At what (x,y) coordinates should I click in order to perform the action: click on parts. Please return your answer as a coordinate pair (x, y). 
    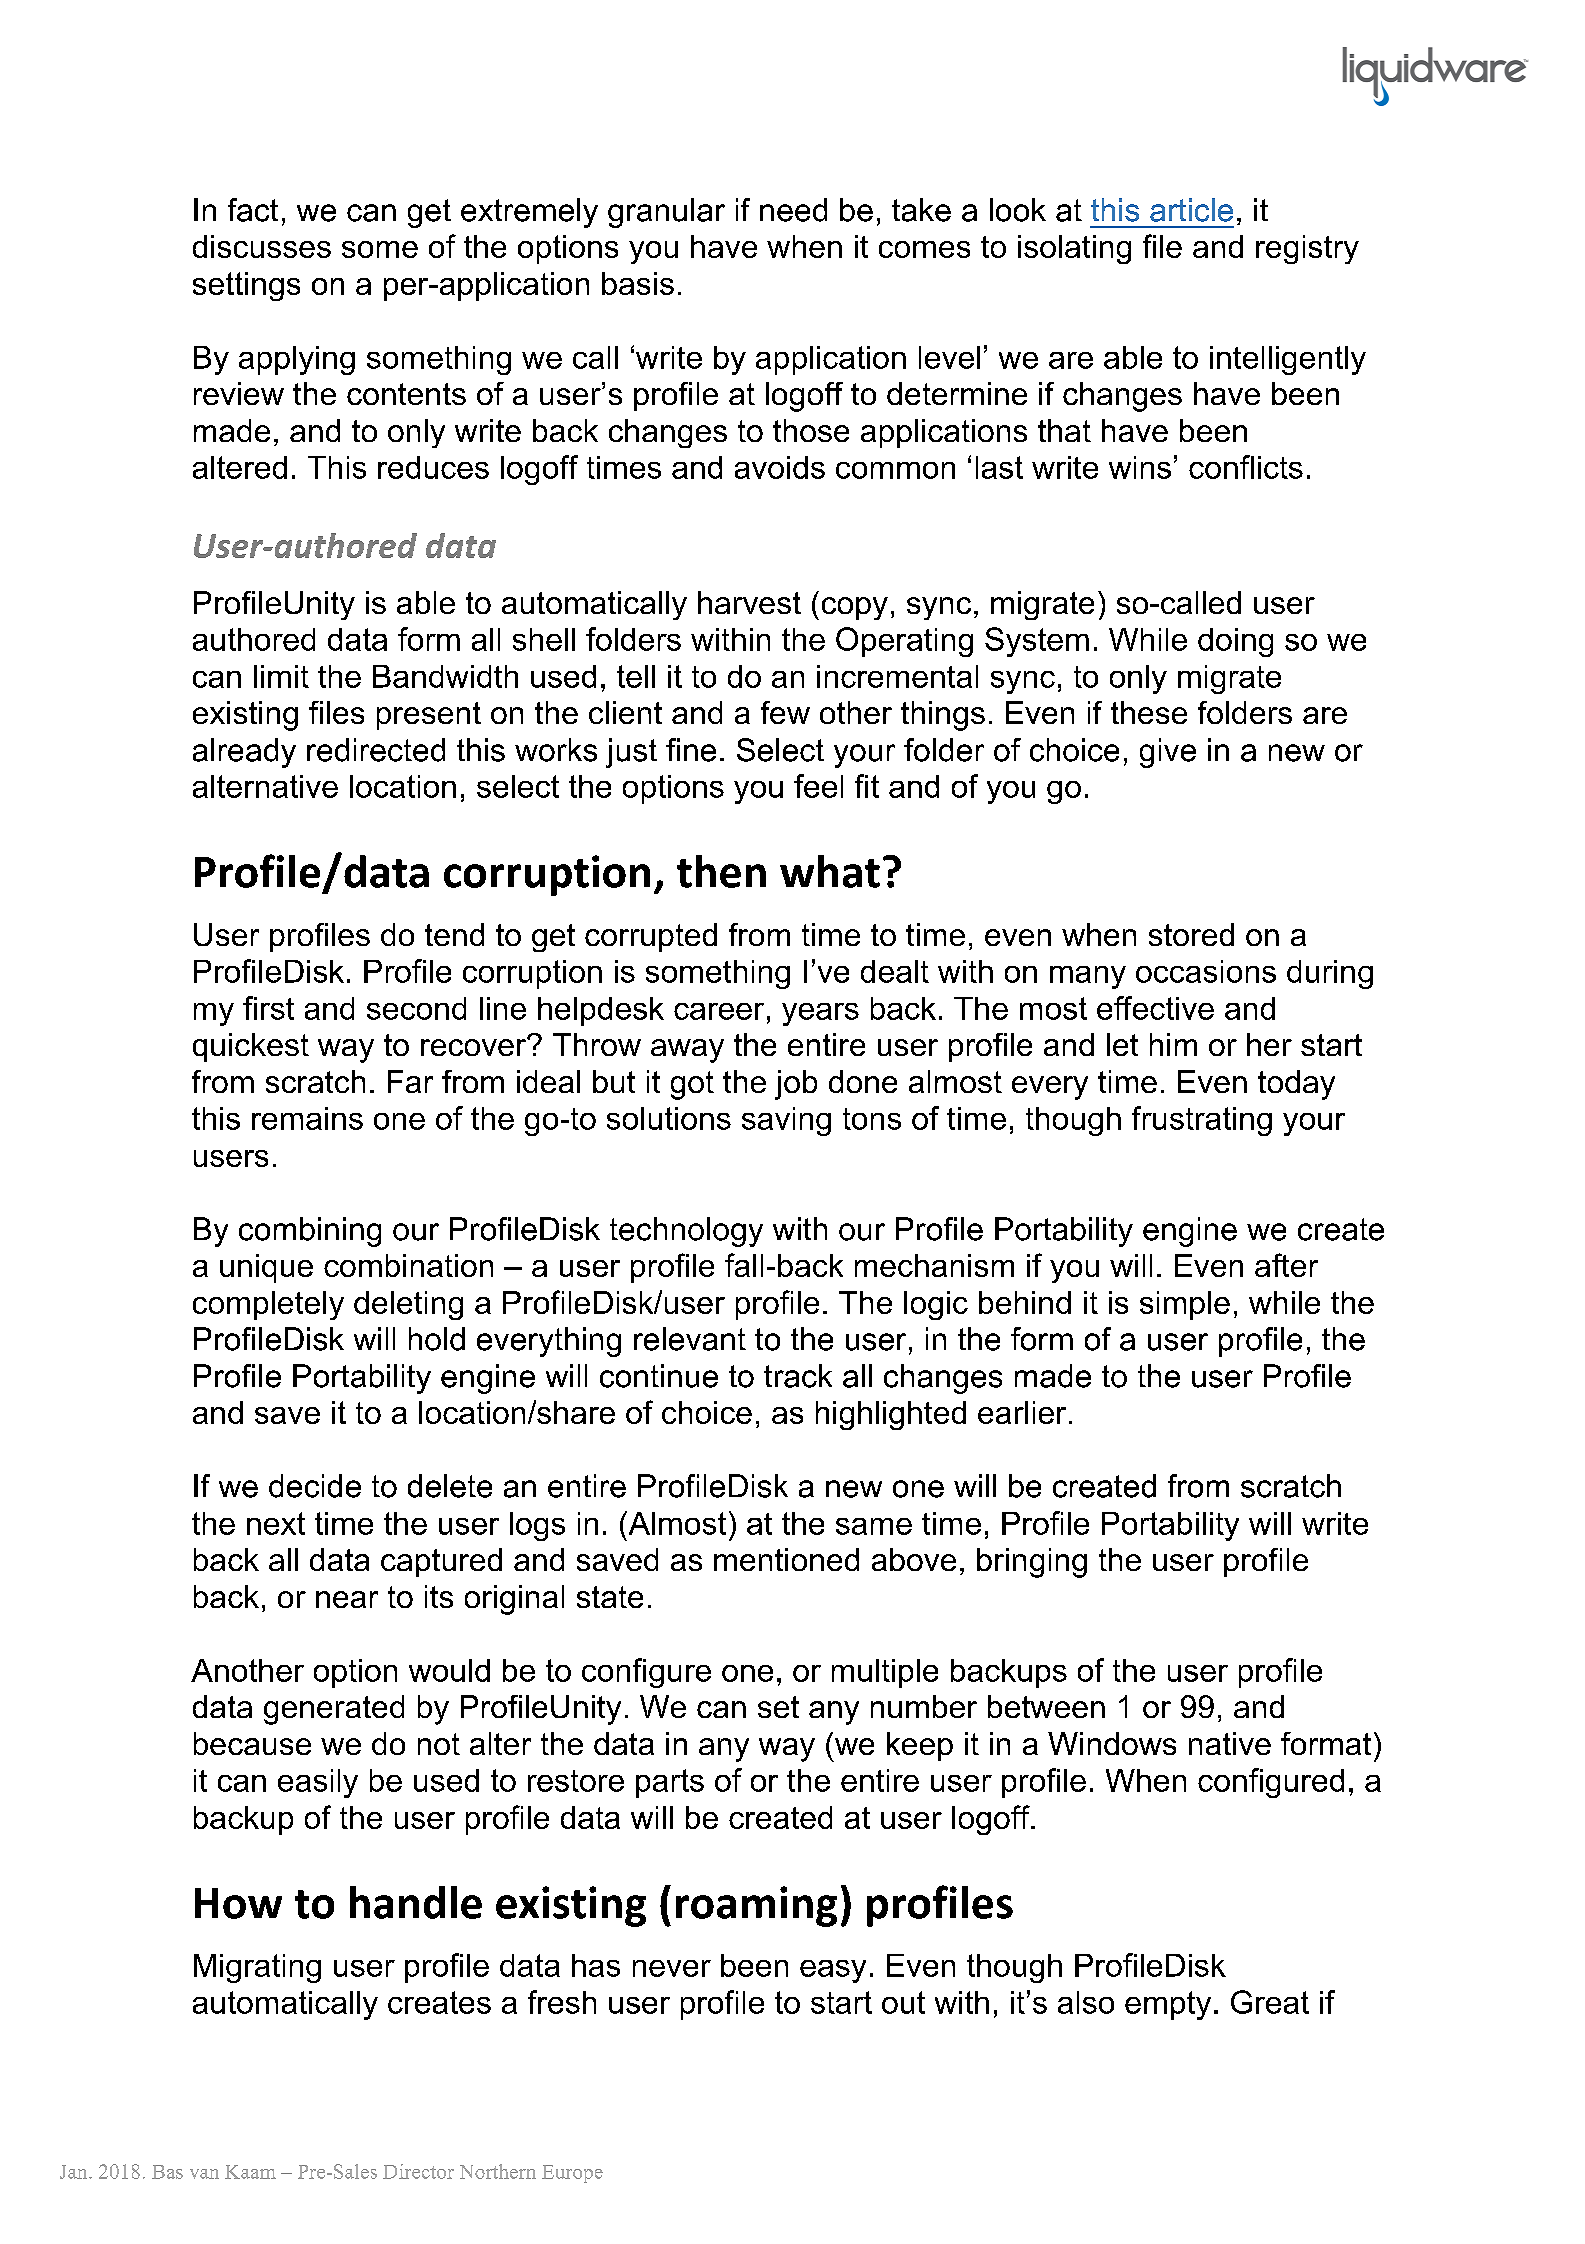
    Looking at the image, I should click on (670, 1783).
